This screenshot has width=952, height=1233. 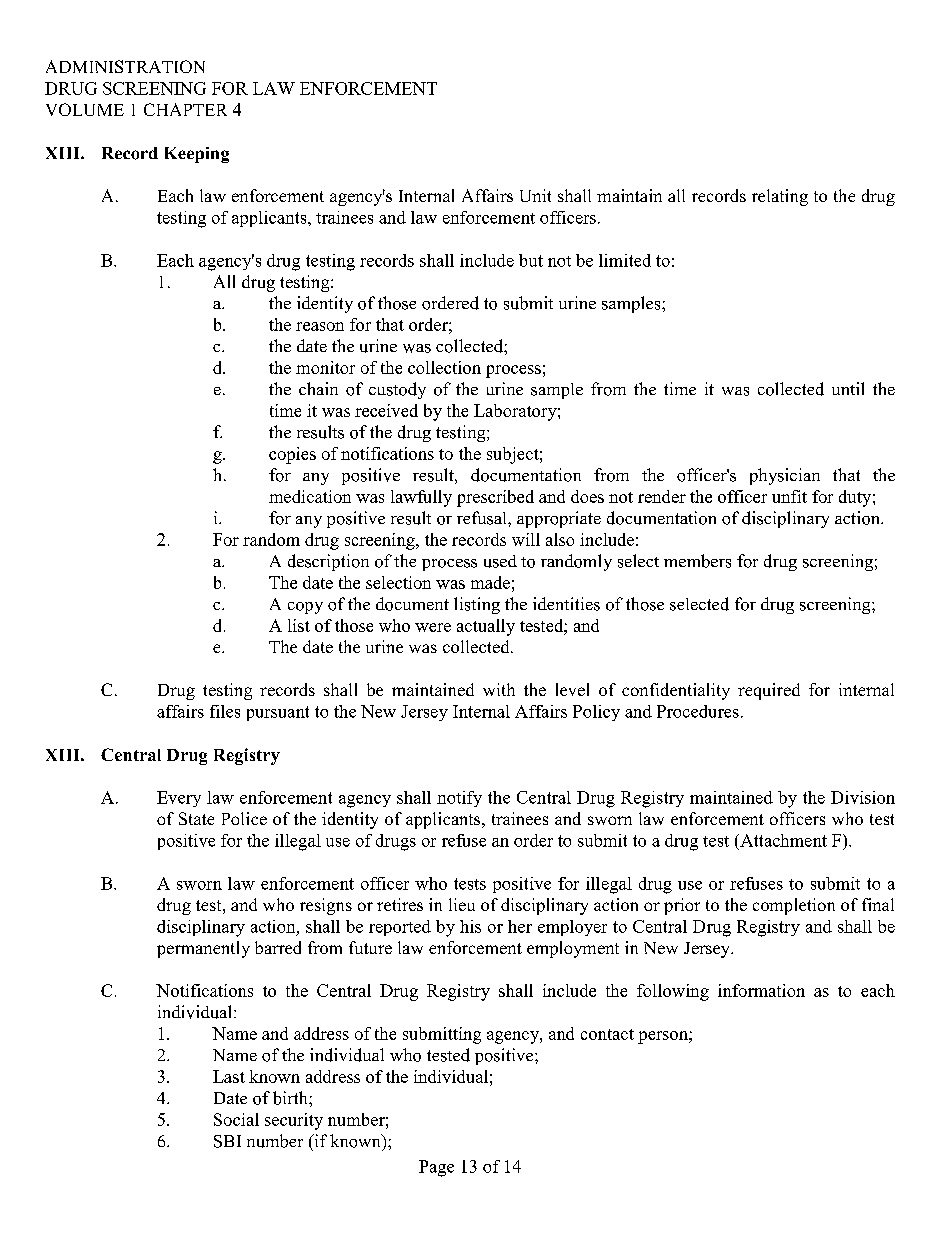 What do you see at coordinates (761, 990) in the screenshot?
I see `information` at bounding box center [761, 990].
